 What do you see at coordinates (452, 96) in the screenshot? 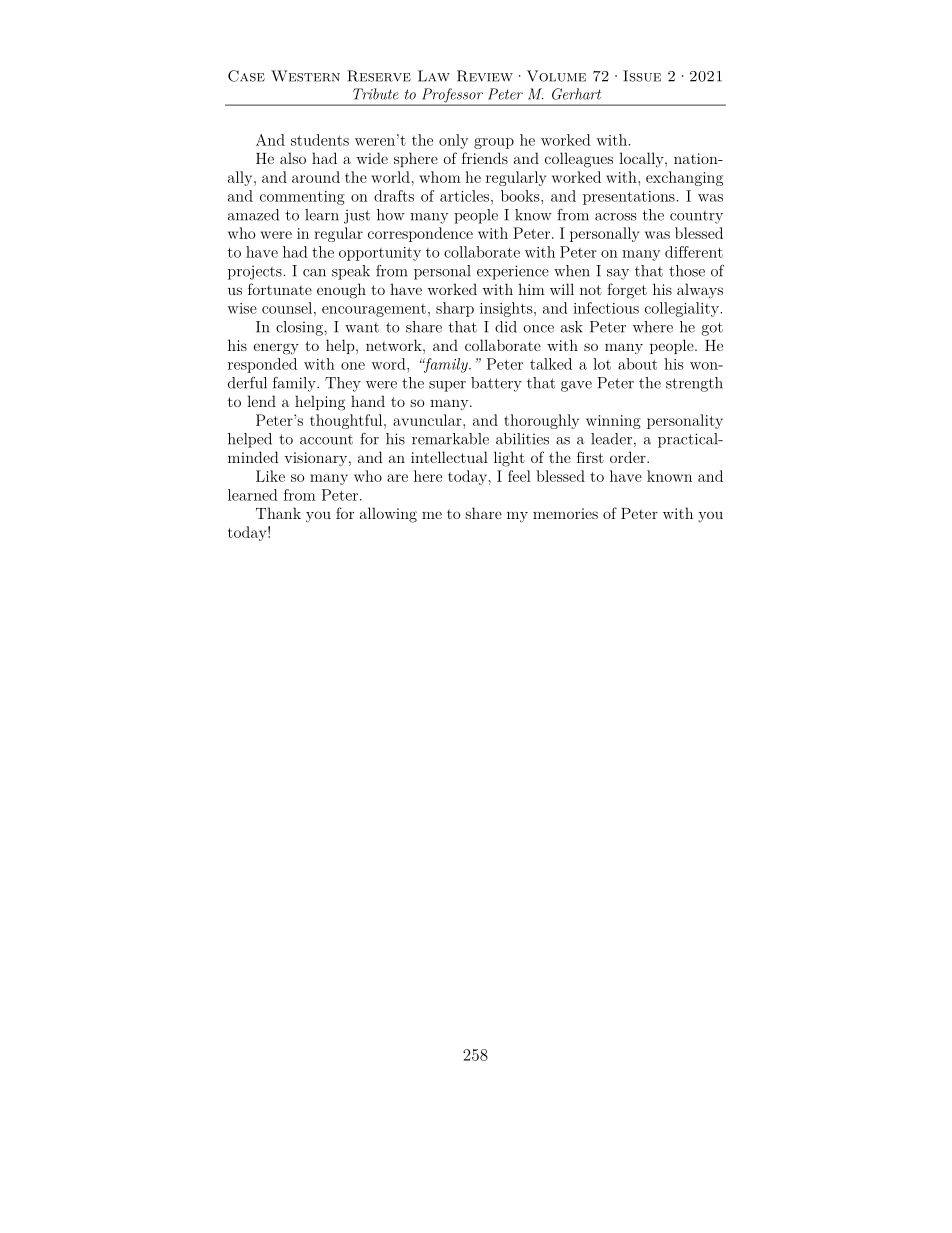
I see `Professor` at bounding box center [452, 96].
